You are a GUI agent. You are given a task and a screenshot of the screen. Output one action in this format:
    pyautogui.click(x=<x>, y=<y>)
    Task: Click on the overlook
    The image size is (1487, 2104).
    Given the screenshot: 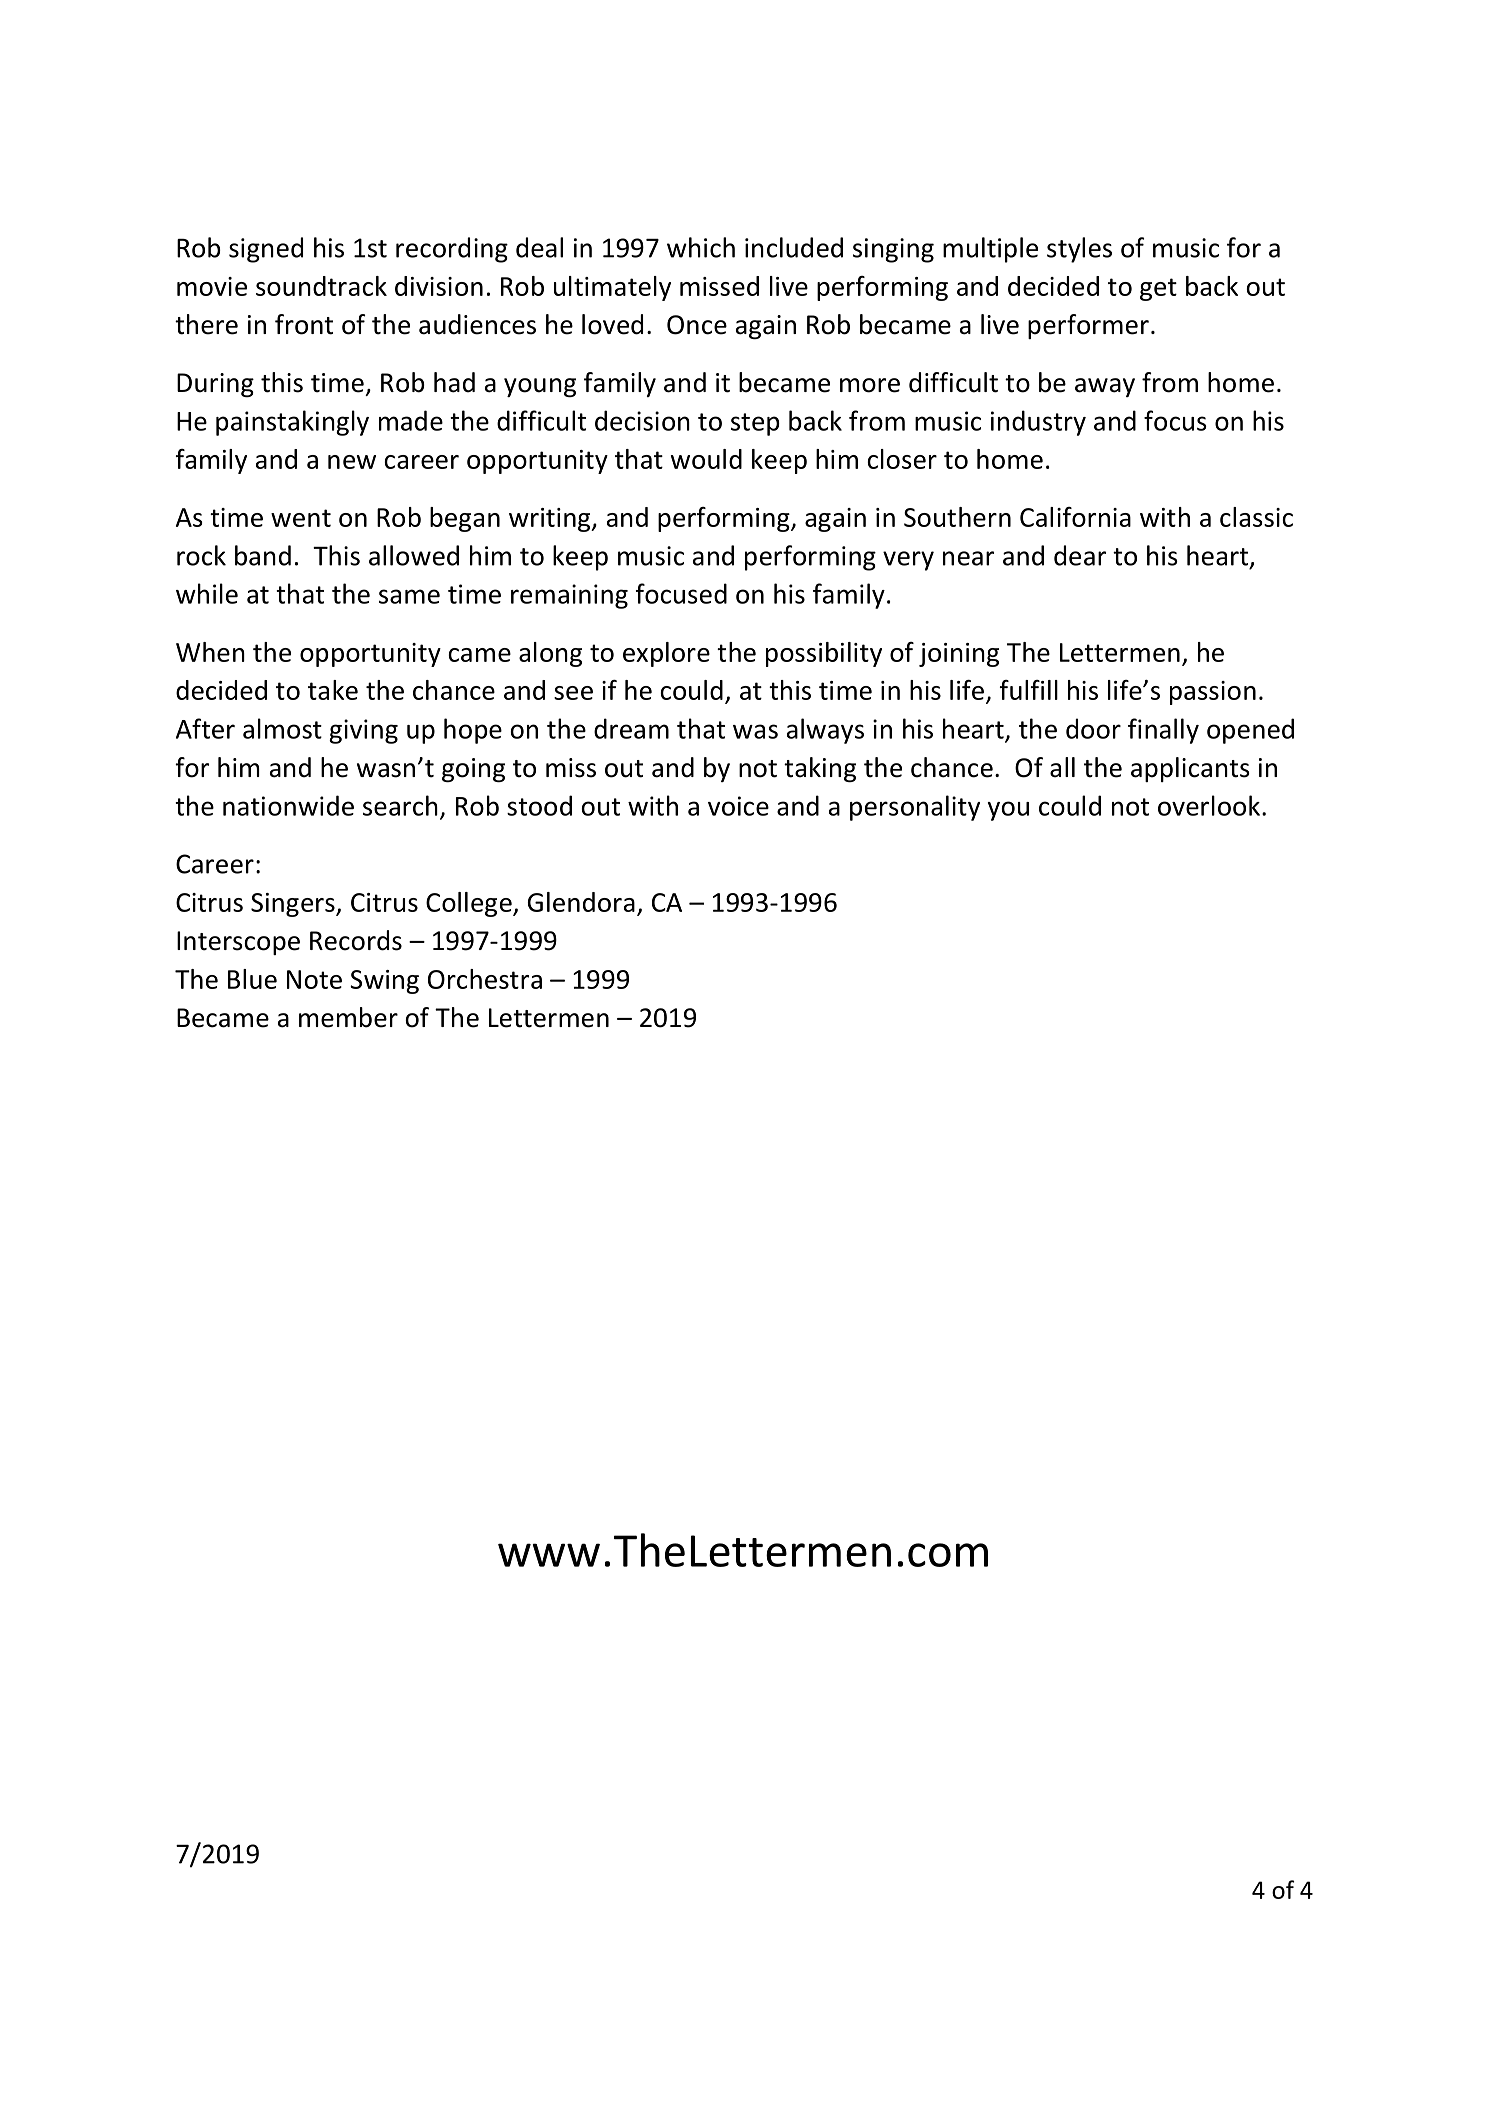 What is the action you would take?
    pyautogui.click(x=1209, y=805)
